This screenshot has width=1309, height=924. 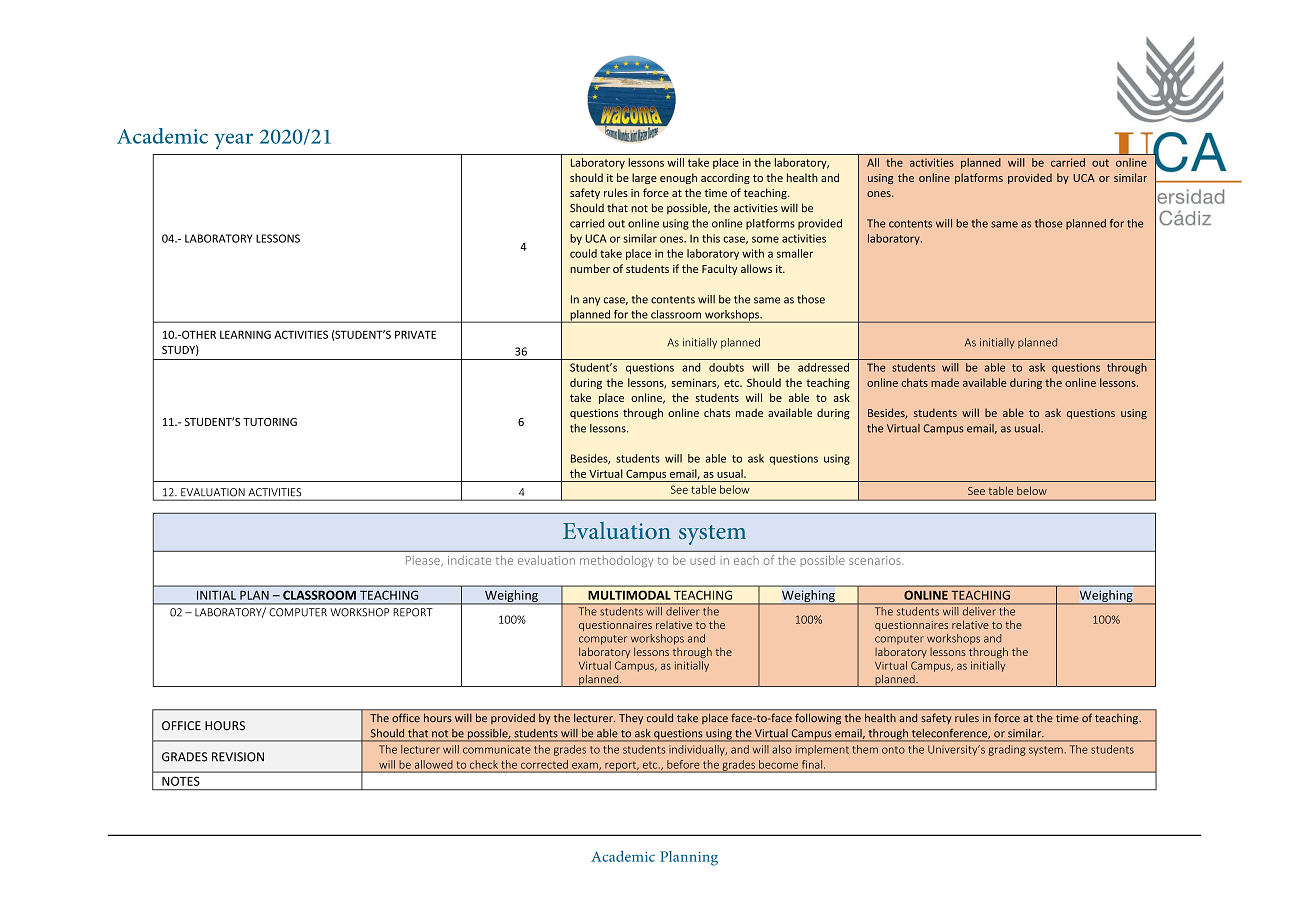 What do you see at coordinates (591, 301) in the screenshot?
I see `any` at bounding box center [591, 301].
